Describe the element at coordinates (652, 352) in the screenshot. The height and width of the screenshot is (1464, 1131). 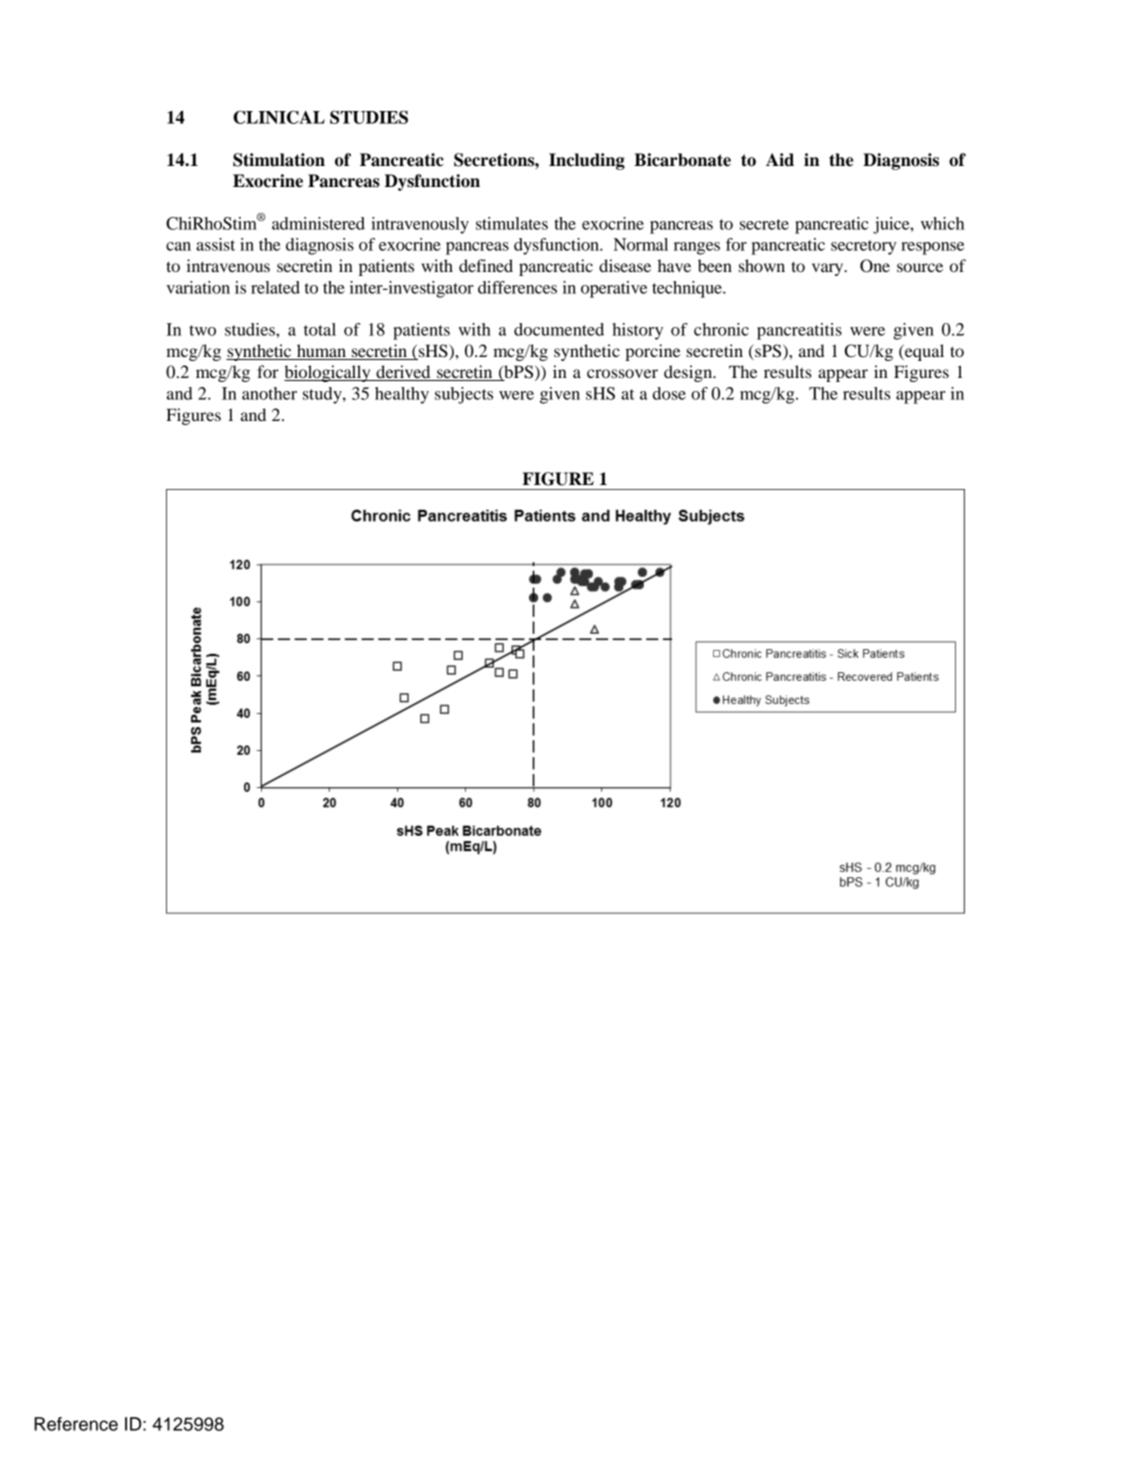
I see `porcine` at that location.
